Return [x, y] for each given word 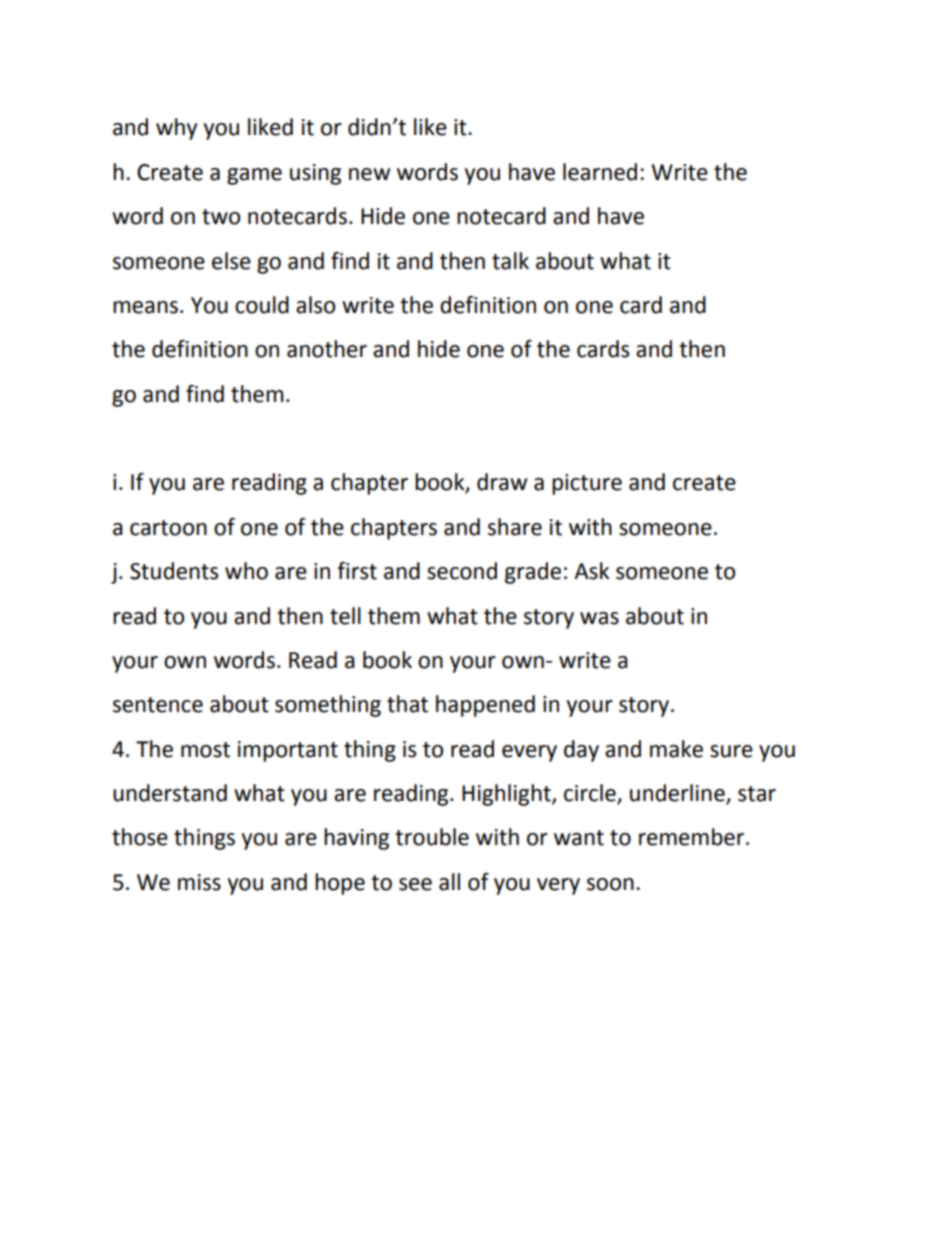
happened [485, 706]
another [327, 349]
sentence [158, 705]
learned [600, 172]
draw [502, 482]
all [449, 882]
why [176, 129]
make [676, 749]
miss [199, 882]
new [369, 174]
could [262, 305]
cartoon [168, 528]
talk [510, 261]
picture [587, 484]
